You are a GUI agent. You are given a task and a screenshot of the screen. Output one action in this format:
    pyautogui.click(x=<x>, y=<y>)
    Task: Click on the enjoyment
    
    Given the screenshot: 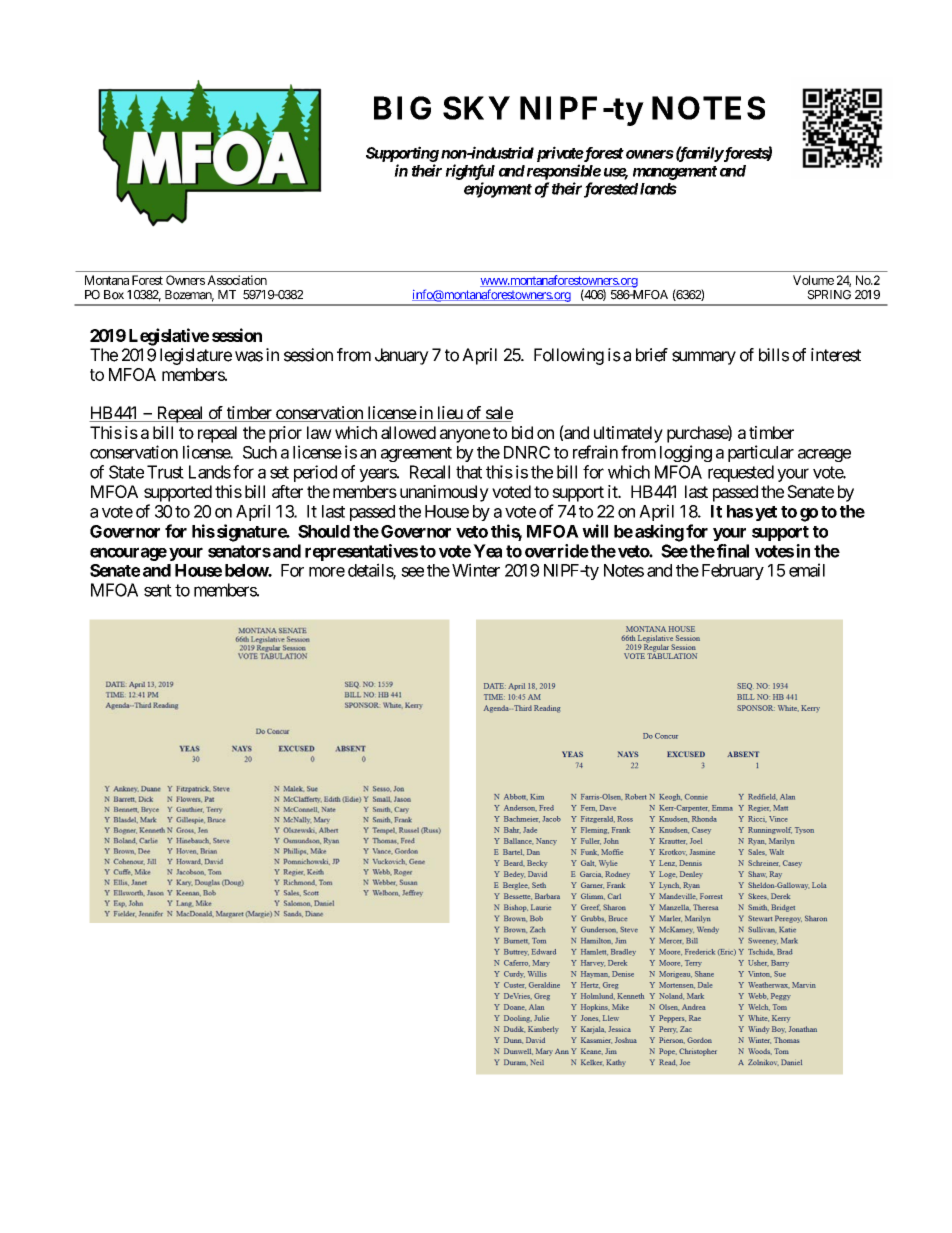 What is the action you would take?
    pyautogui.click(x=498, y=190)
